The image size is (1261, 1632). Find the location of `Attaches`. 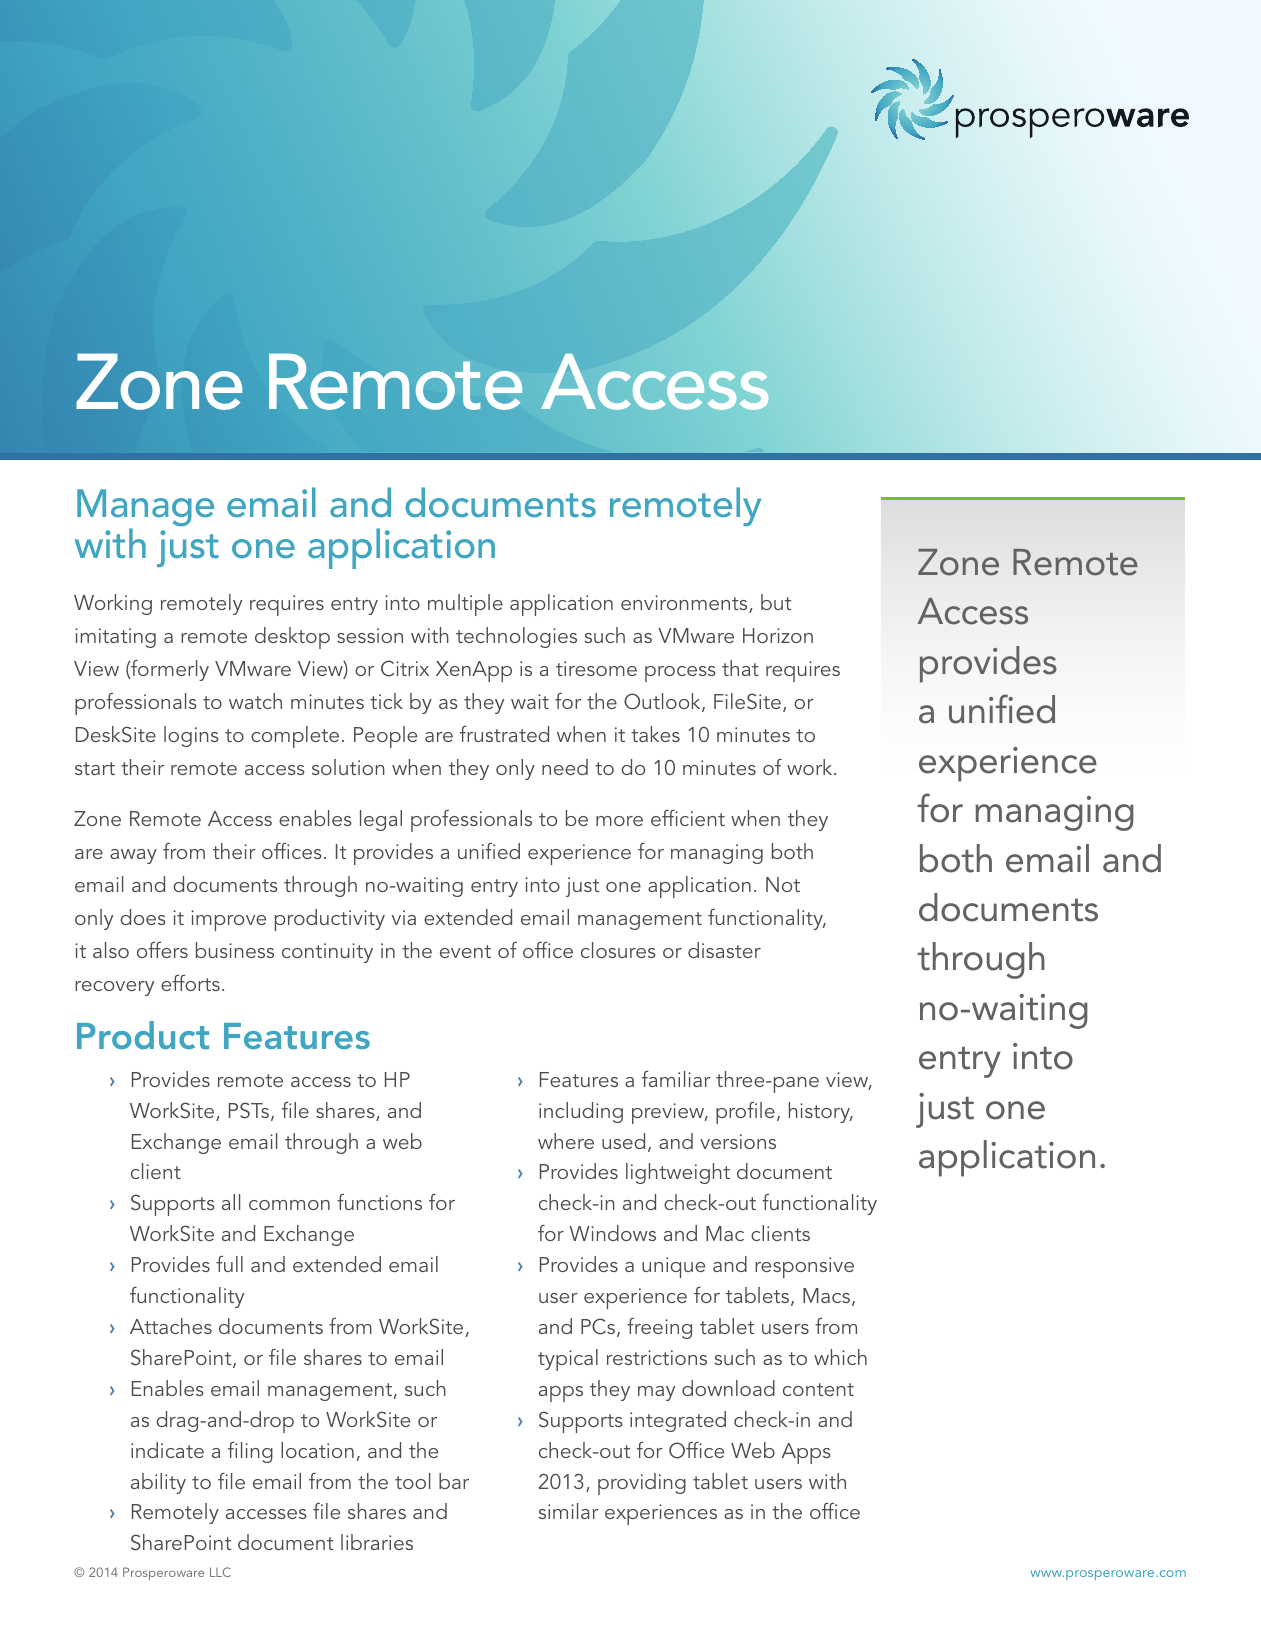

Attaches is located at coordinates (171, 1326).
